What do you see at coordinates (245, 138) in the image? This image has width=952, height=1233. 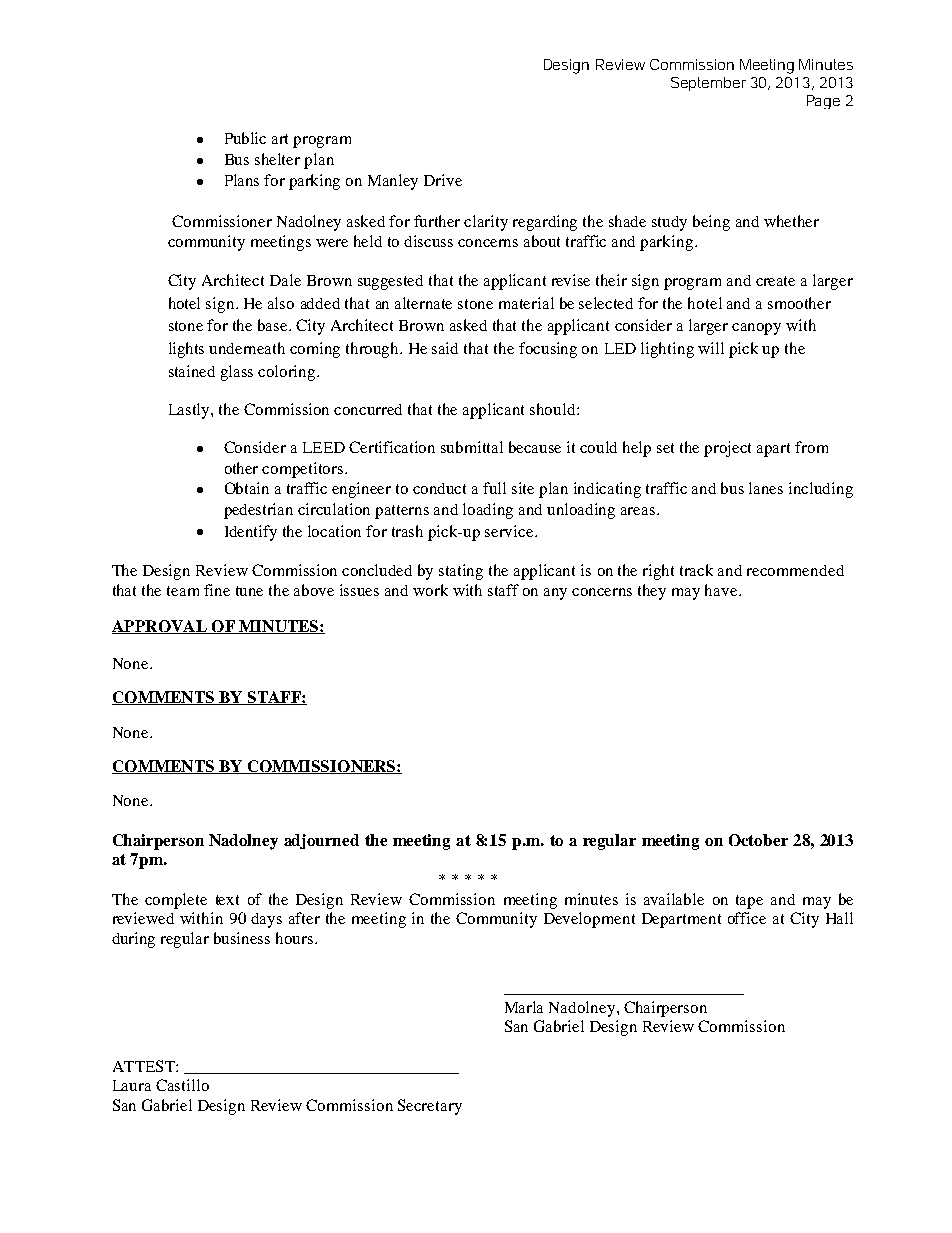 I see `Public` at bounding box center [245, 138].
